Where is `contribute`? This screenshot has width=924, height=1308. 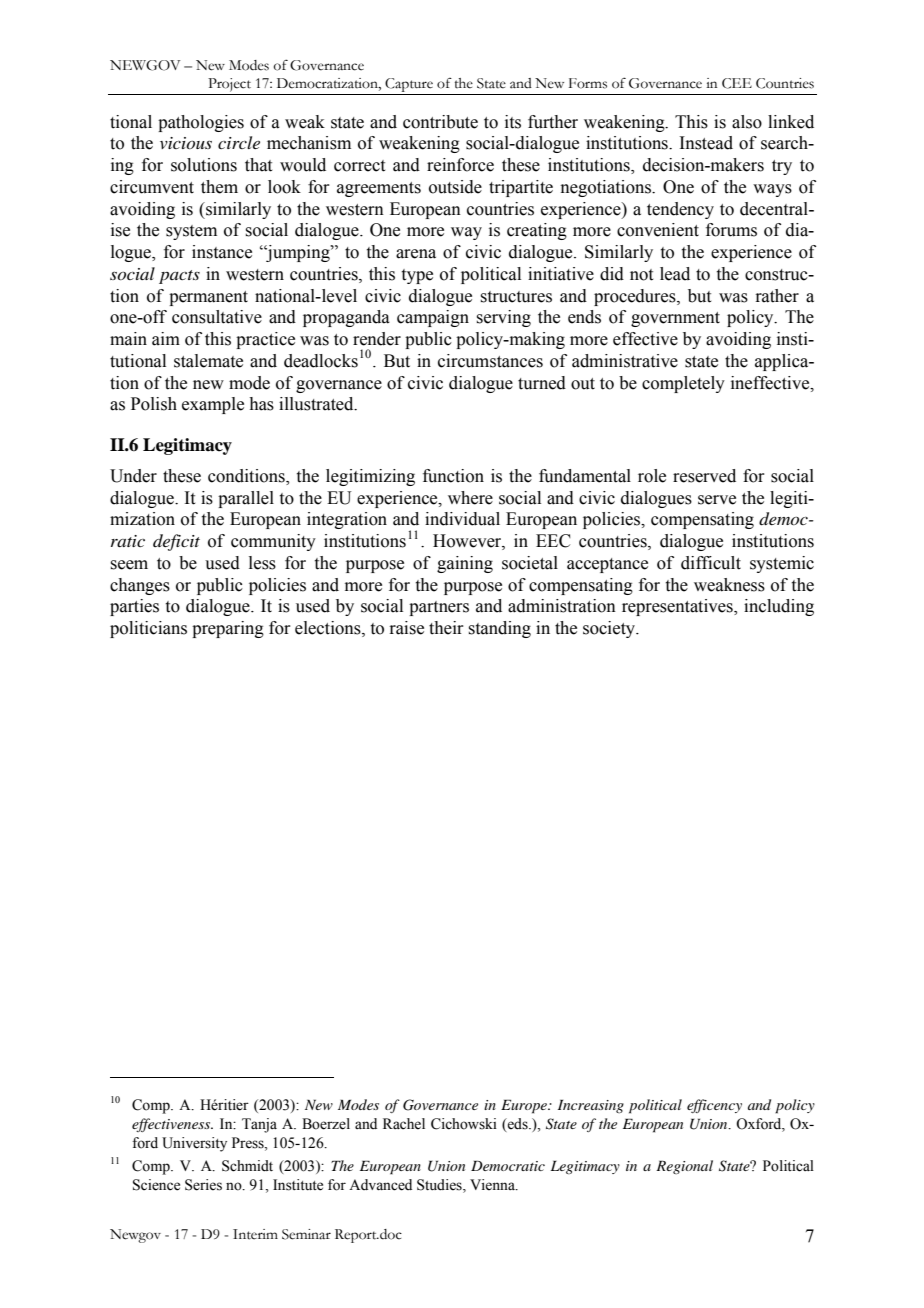
contribute is located at coordinates (440, 122).
